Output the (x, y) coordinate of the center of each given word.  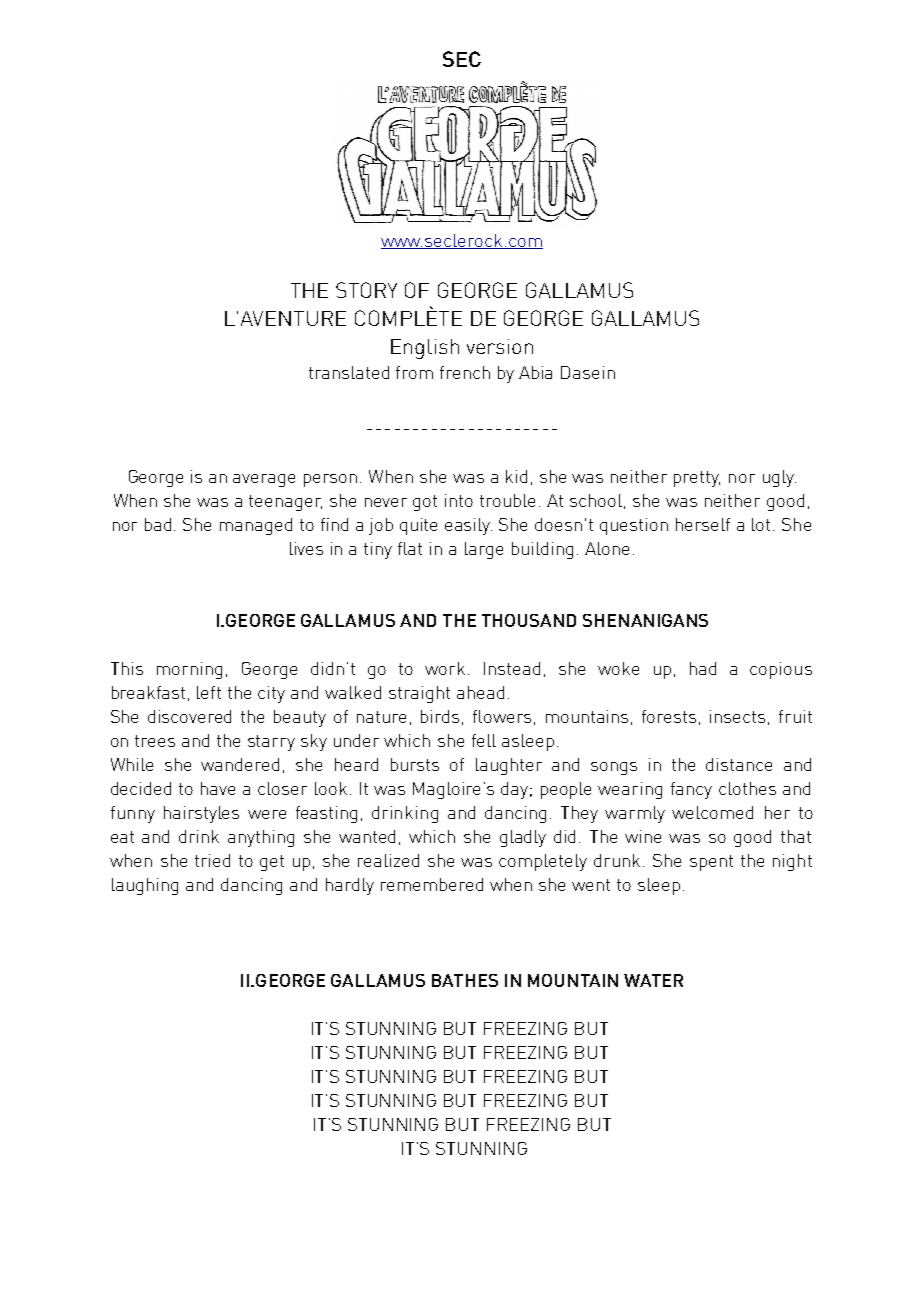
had (703, 668)
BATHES (465, 980)
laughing (145, 886)
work (445, 668)
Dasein (588, 372)
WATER (653, 980)
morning (189, 670)
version (500, 346)
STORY (366, 290)
